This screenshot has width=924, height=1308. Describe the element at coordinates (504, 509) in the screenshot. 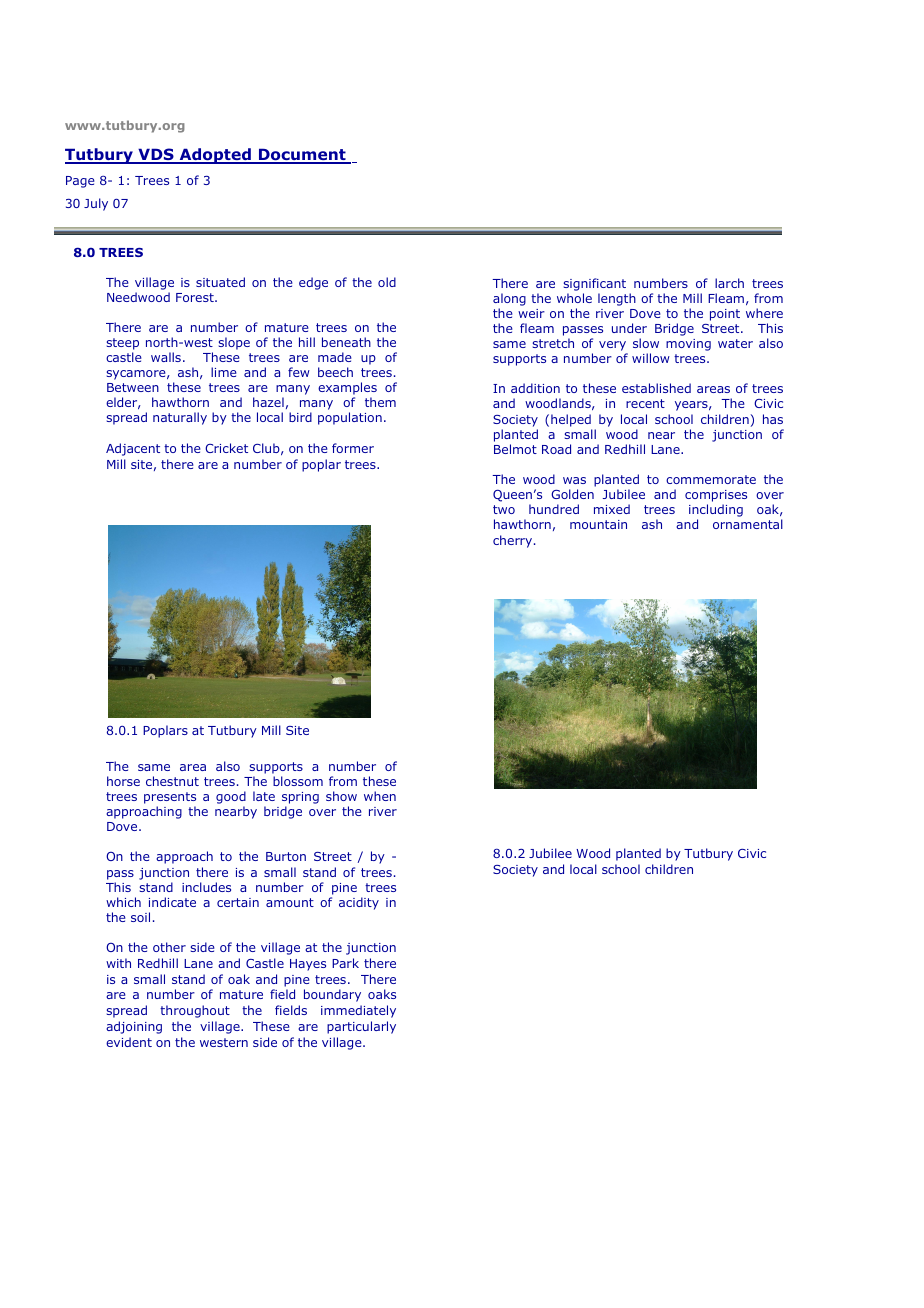

I see `two` at that location.
